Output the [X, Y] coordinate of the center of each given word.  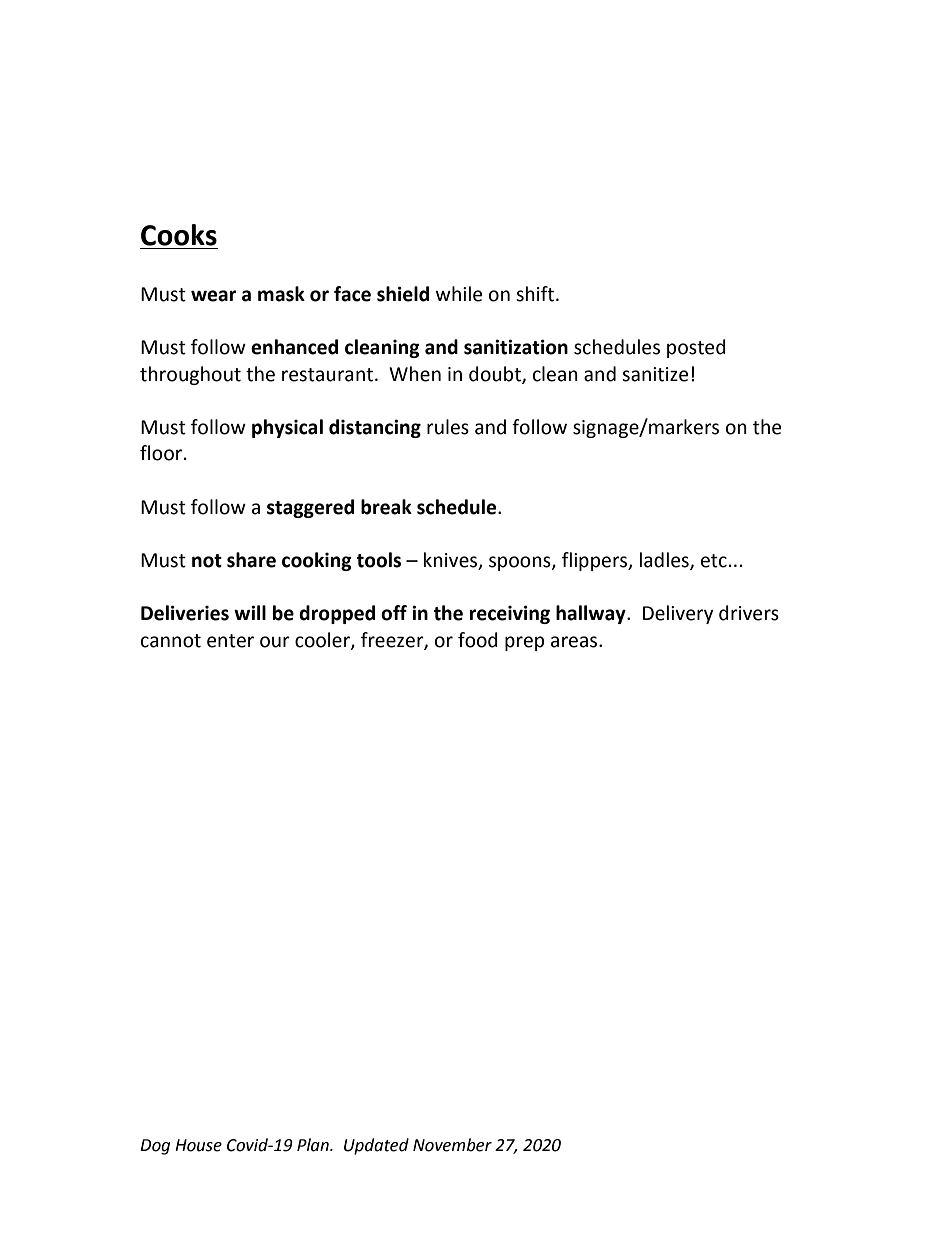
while [459, 294]
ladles [665, 561]
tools [379, 560]
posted [696, 348]
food [478, 640]
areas [575, 642]
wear [213, 296]
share [251, 560]
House [198, 1145]
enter [230, 641]
